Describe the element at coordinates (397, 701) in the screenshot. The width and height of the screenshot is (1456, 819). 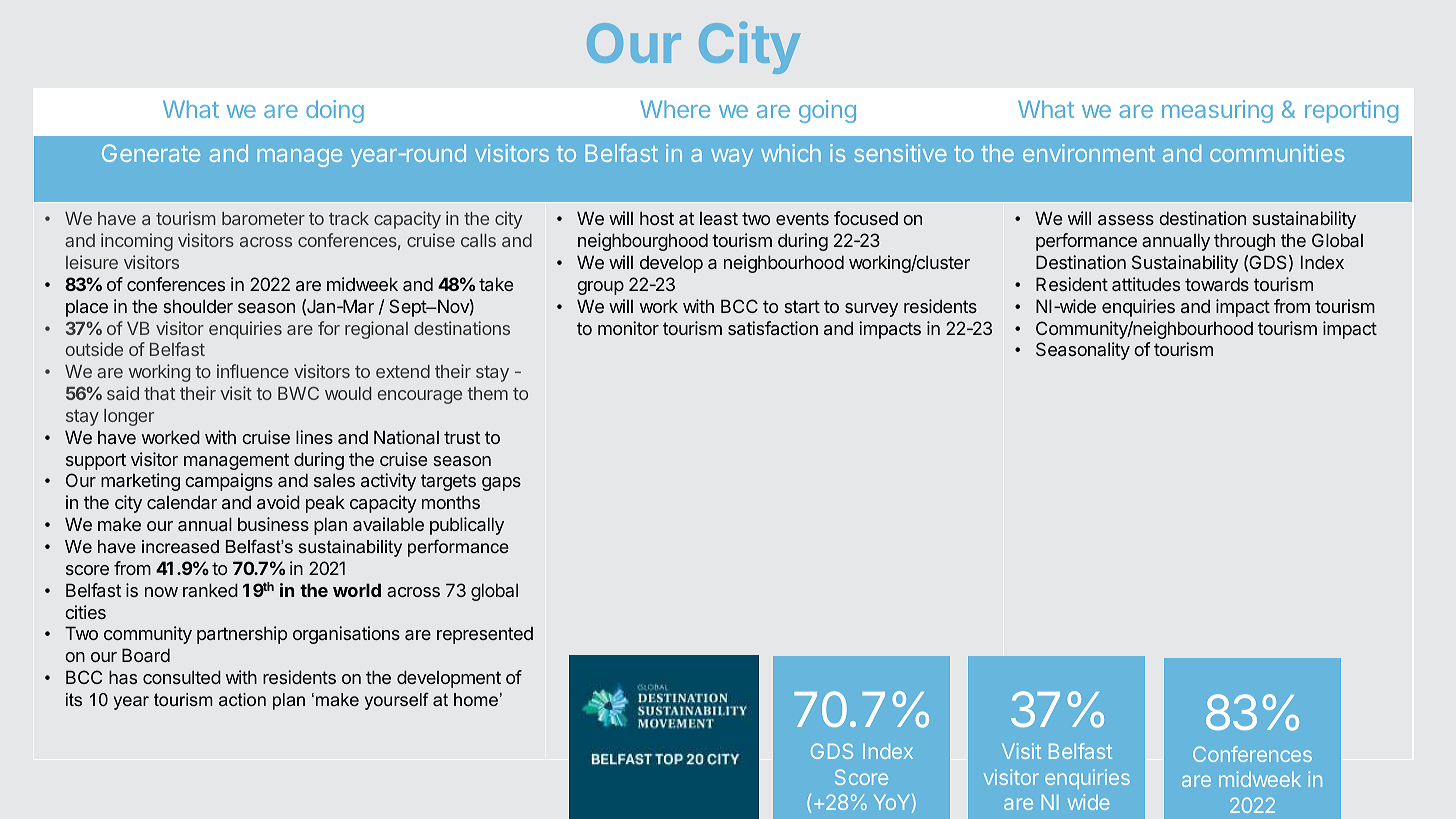
I see `yourself` at that location.
